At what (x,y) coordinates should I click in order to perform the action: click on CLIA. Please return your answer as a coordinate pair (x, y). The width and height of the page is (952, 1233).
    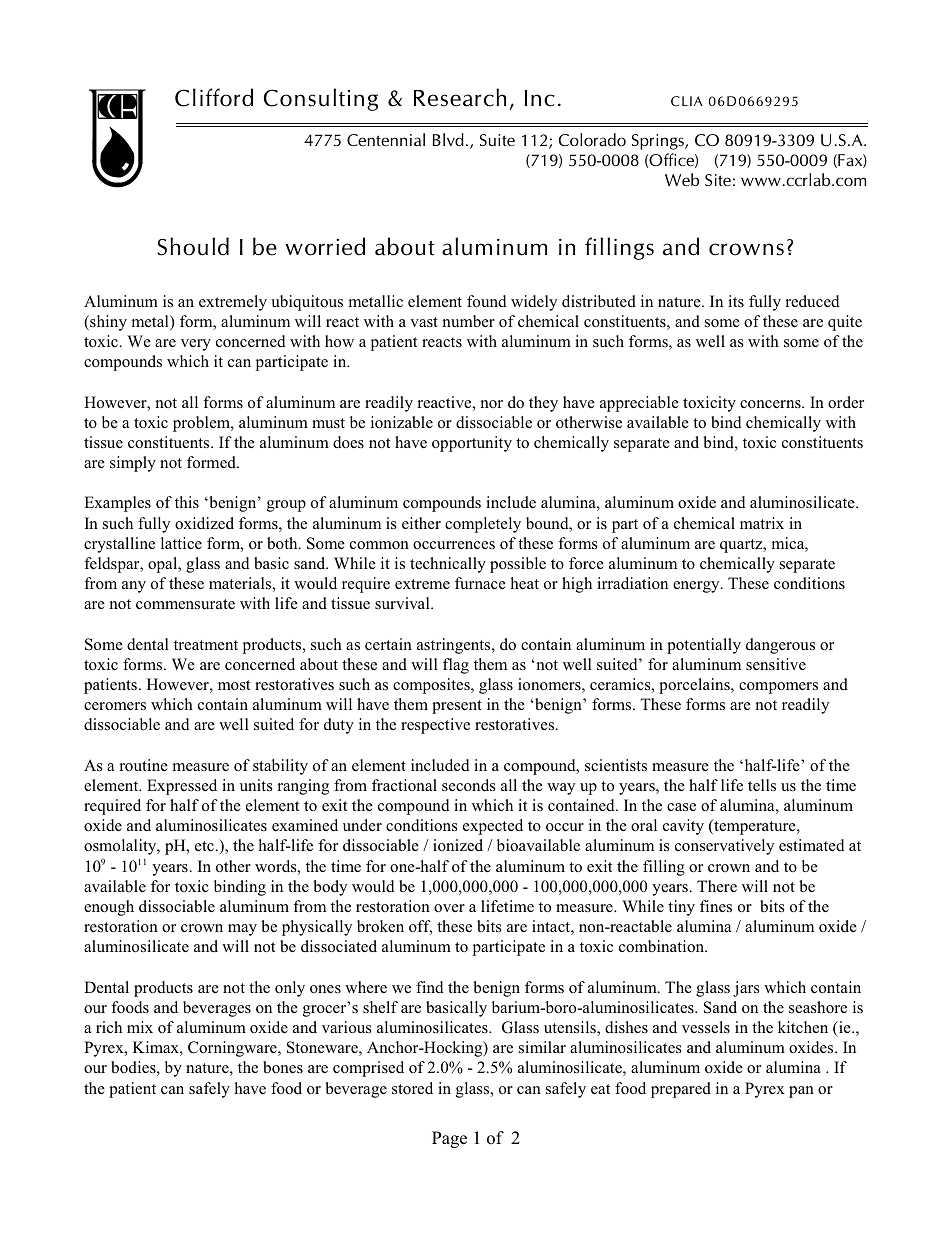
    Looking at the image, I should click on (687, 101).
